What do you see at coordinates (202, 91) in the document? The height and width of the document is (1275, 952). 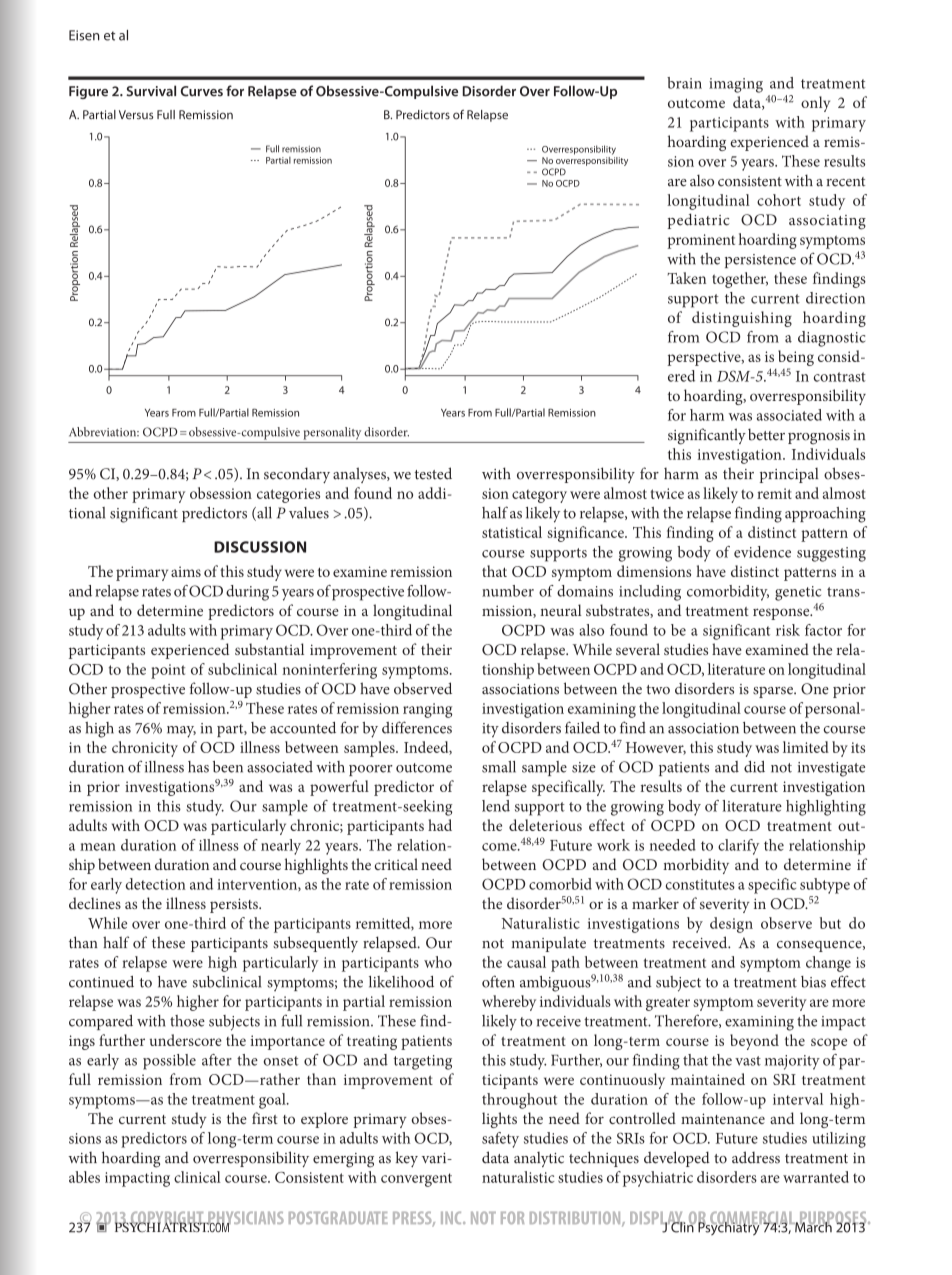 I see `Curves` at bounding box center [202, 91].
